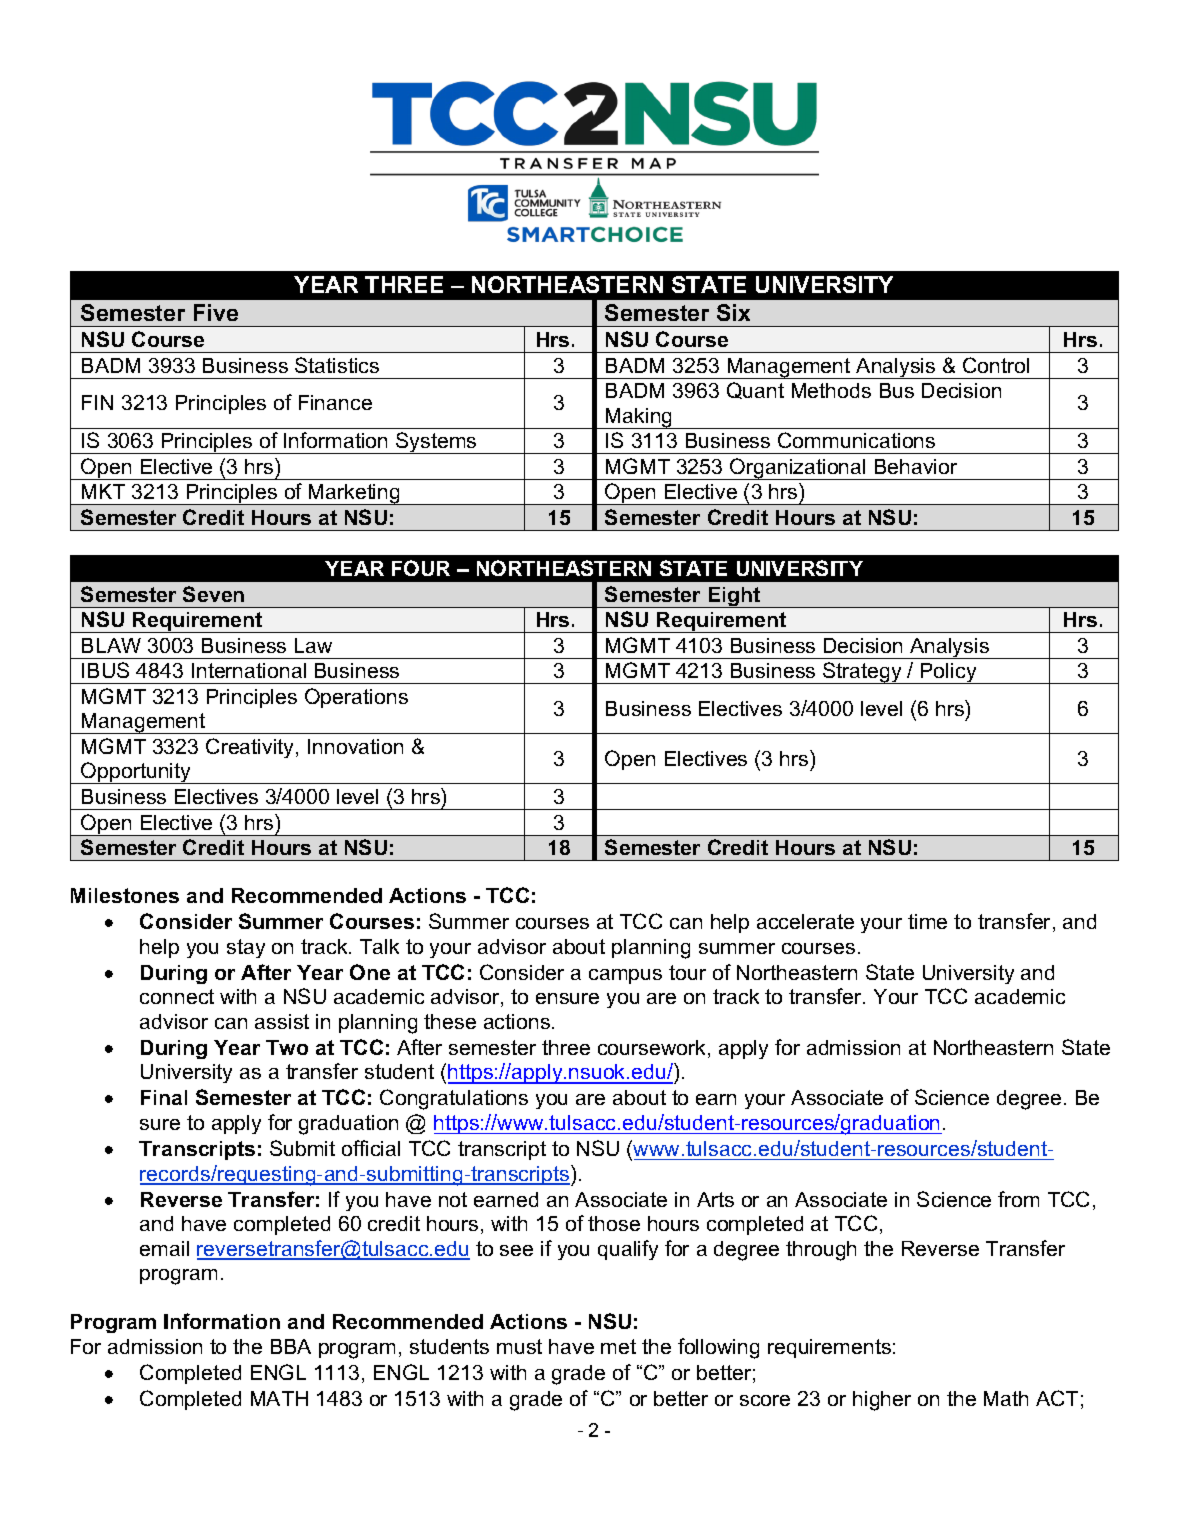  I want to click on BBA, so click(291, 1346).
